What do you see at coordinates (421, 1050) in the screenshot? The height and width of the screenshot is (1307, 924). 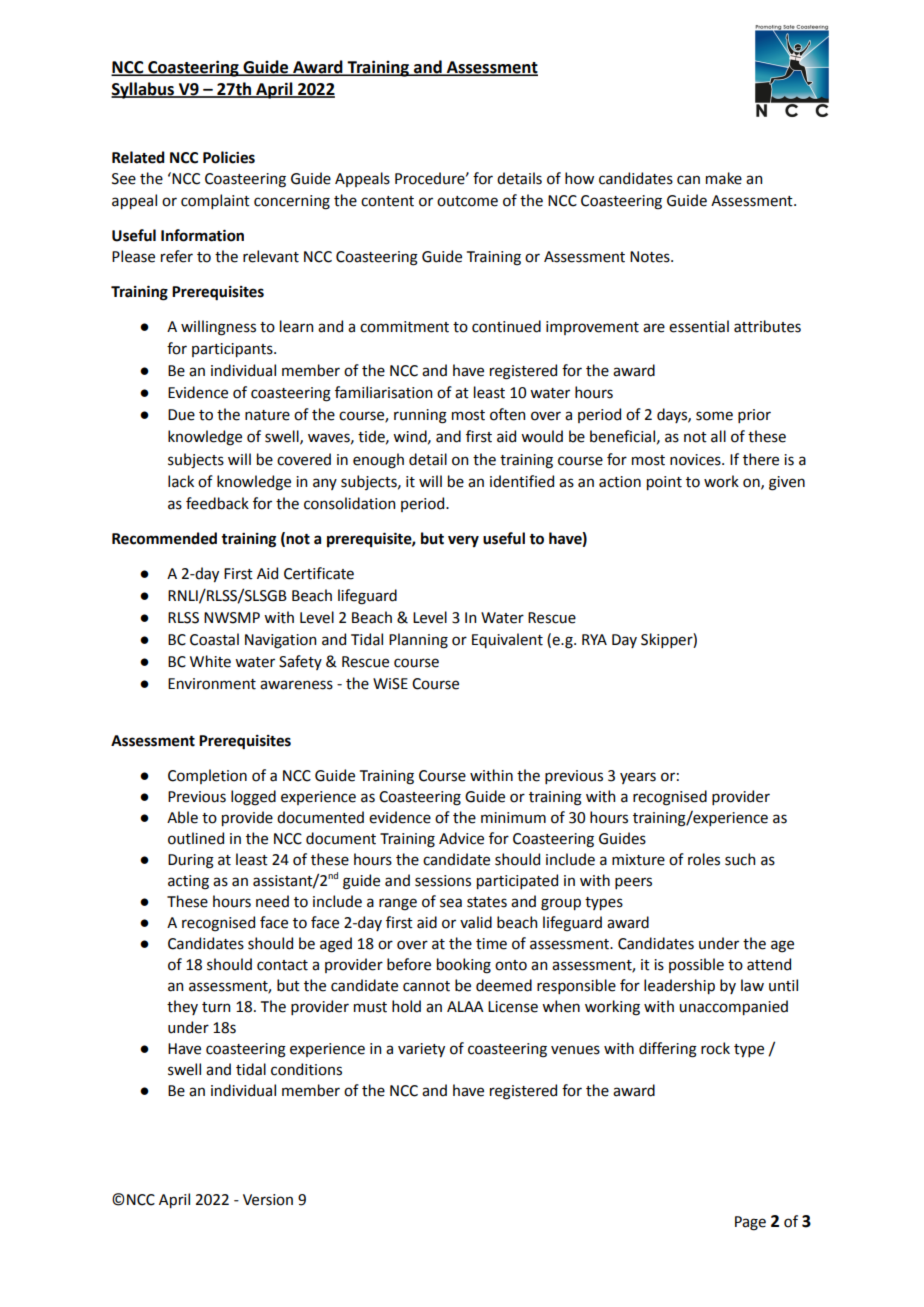 I see `variety` at bounding box center [421, 1050].
